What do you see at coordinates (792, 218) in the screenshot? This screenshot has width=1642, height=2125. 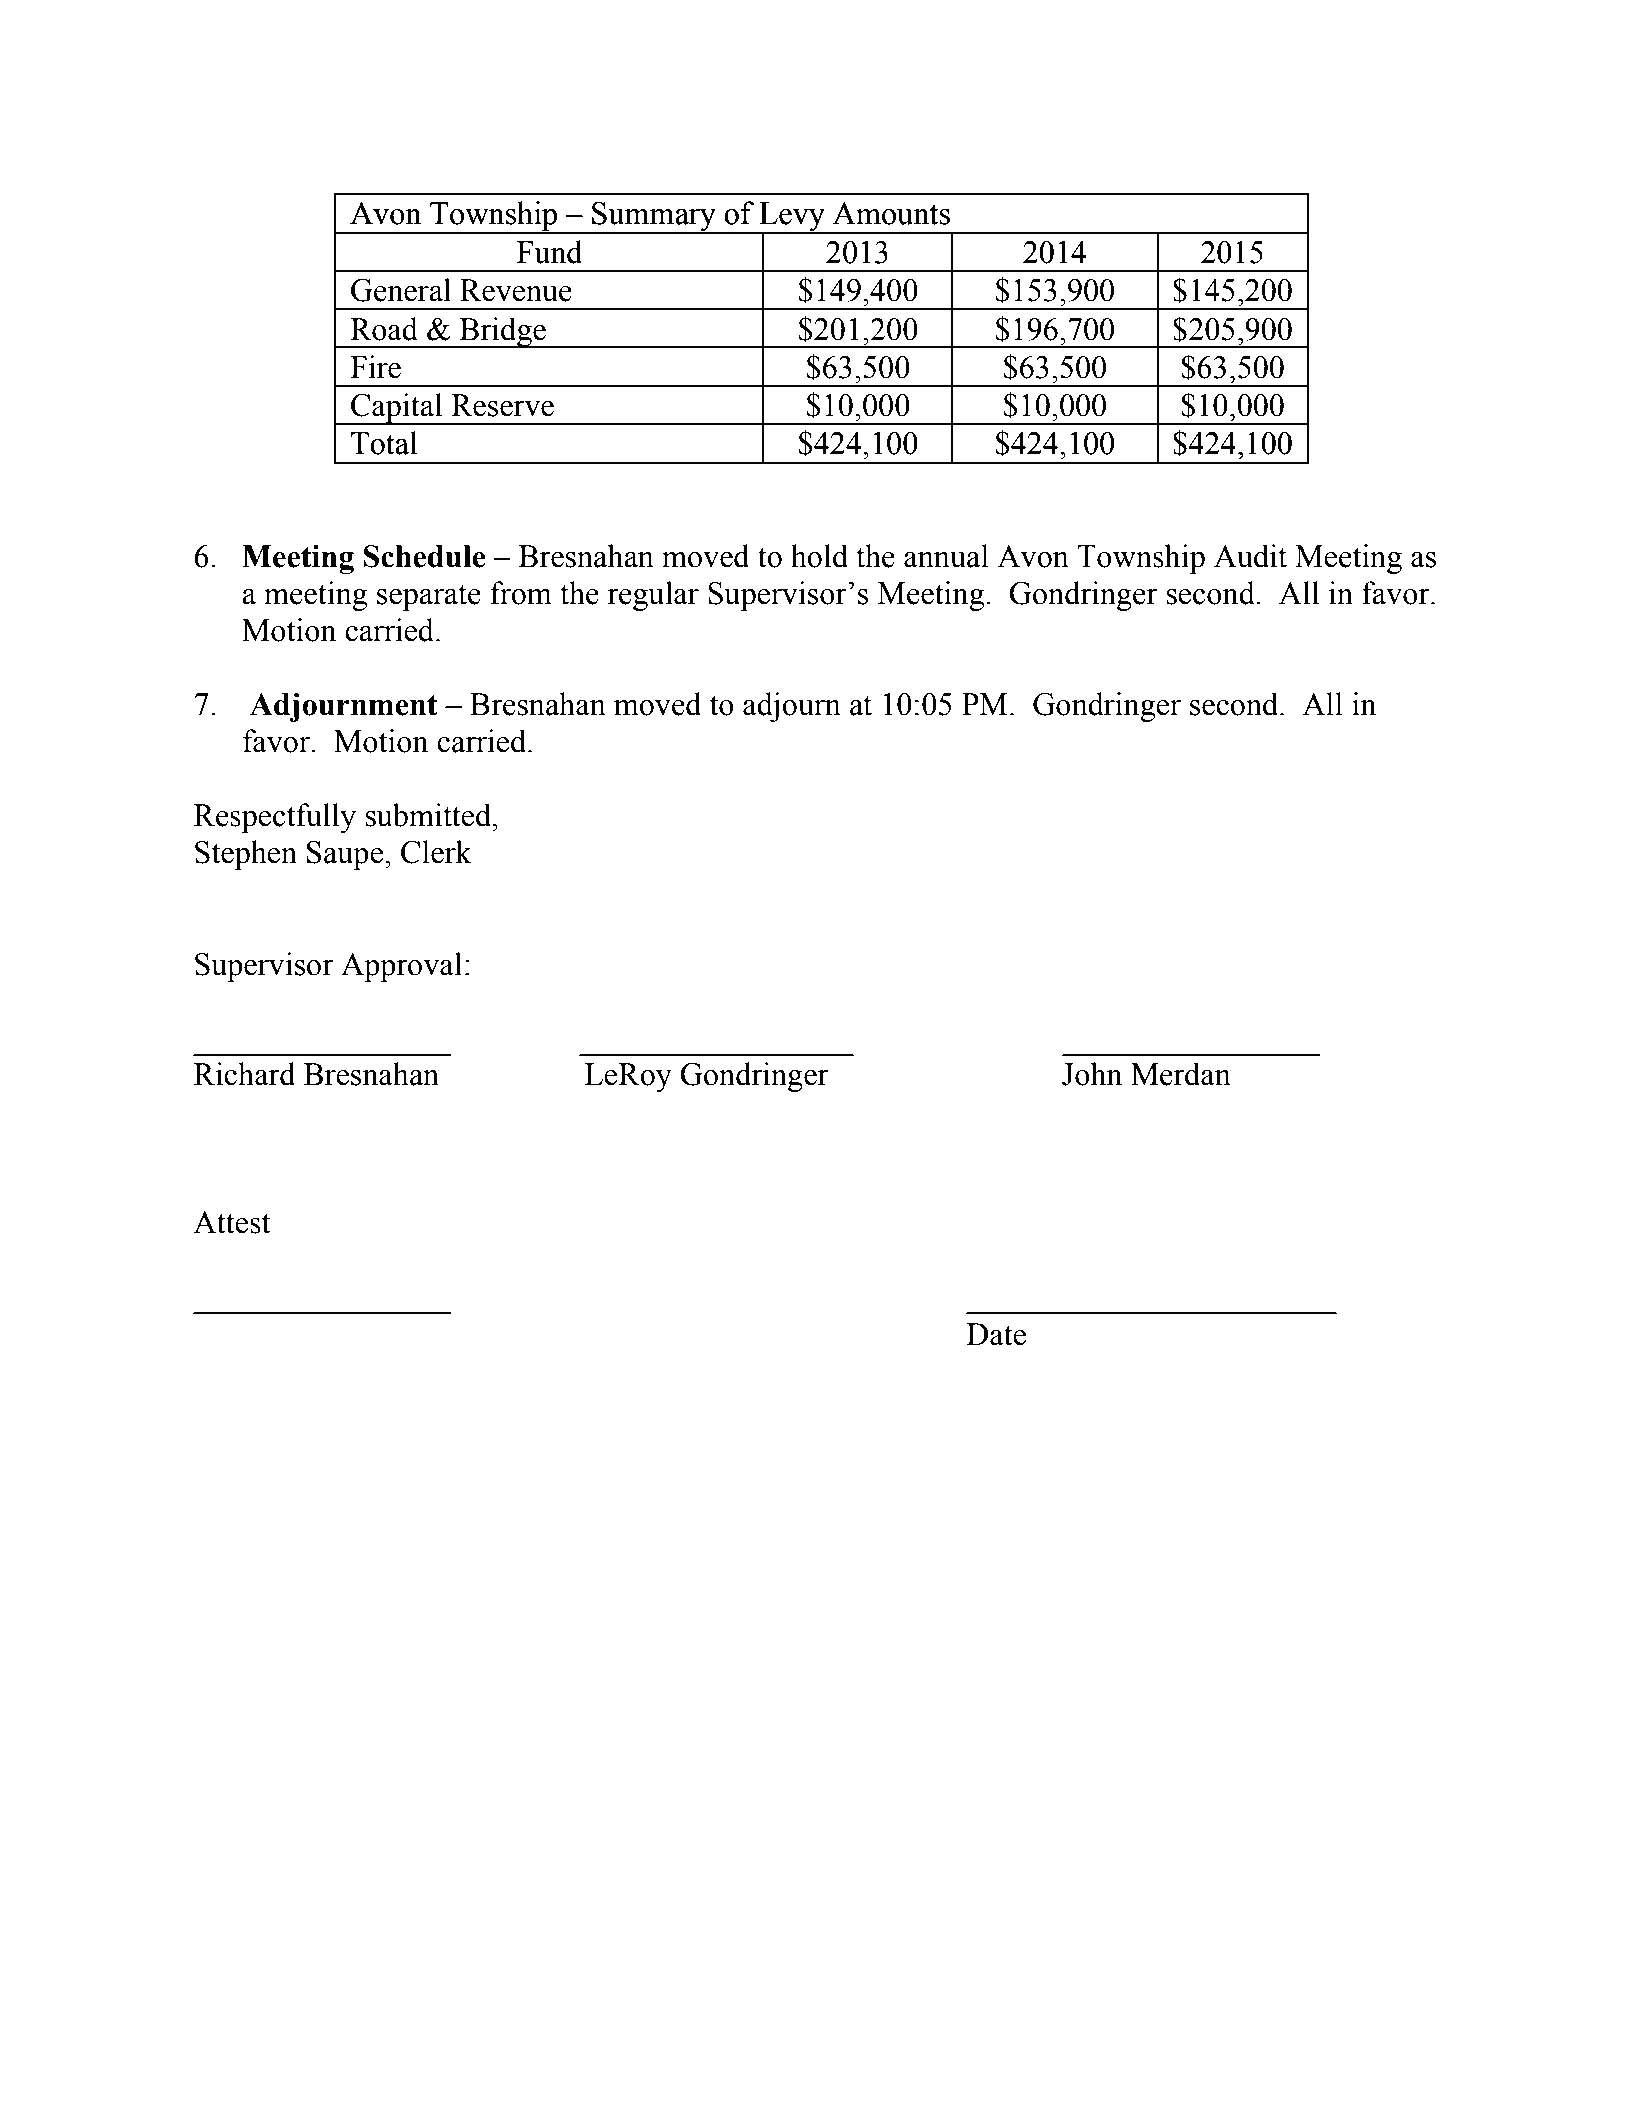 I see `Levy` at bounding box center [792, 218].
